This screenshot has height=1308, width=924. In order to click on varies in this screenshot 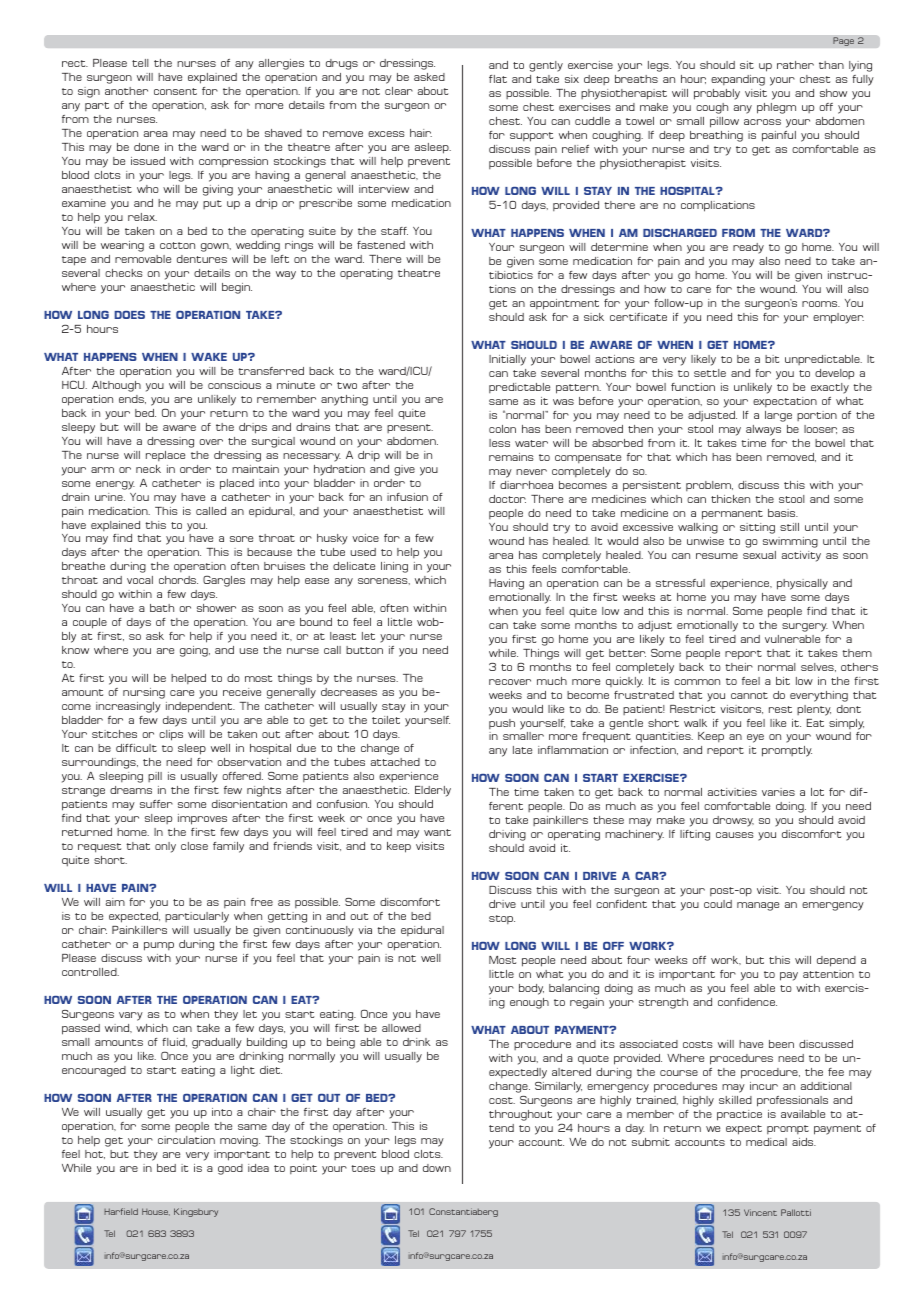, I will do `click(778, 792)`.
